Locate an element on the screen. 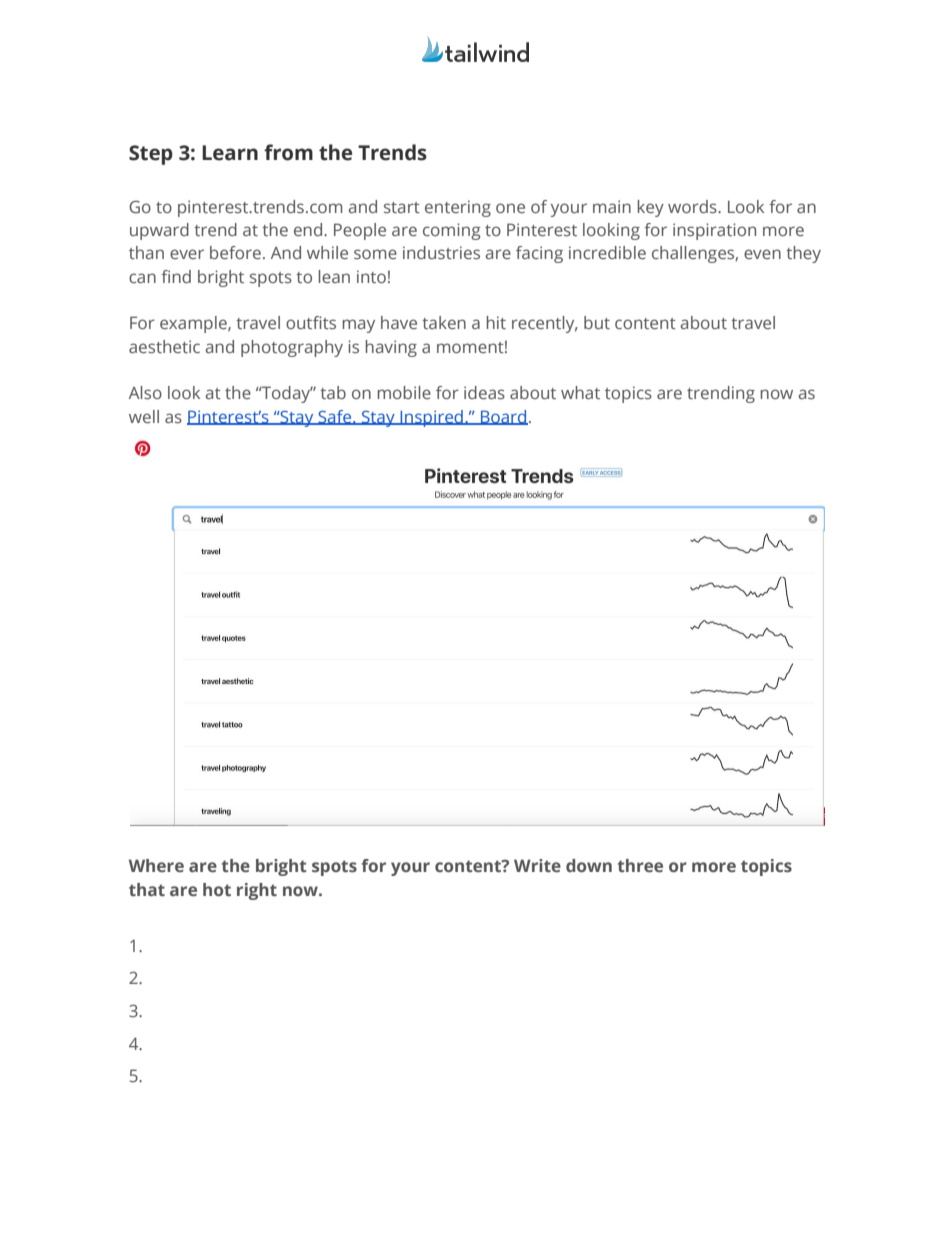 The image size is (952, 1233). Inspired is located at coordinates (431, 418).
